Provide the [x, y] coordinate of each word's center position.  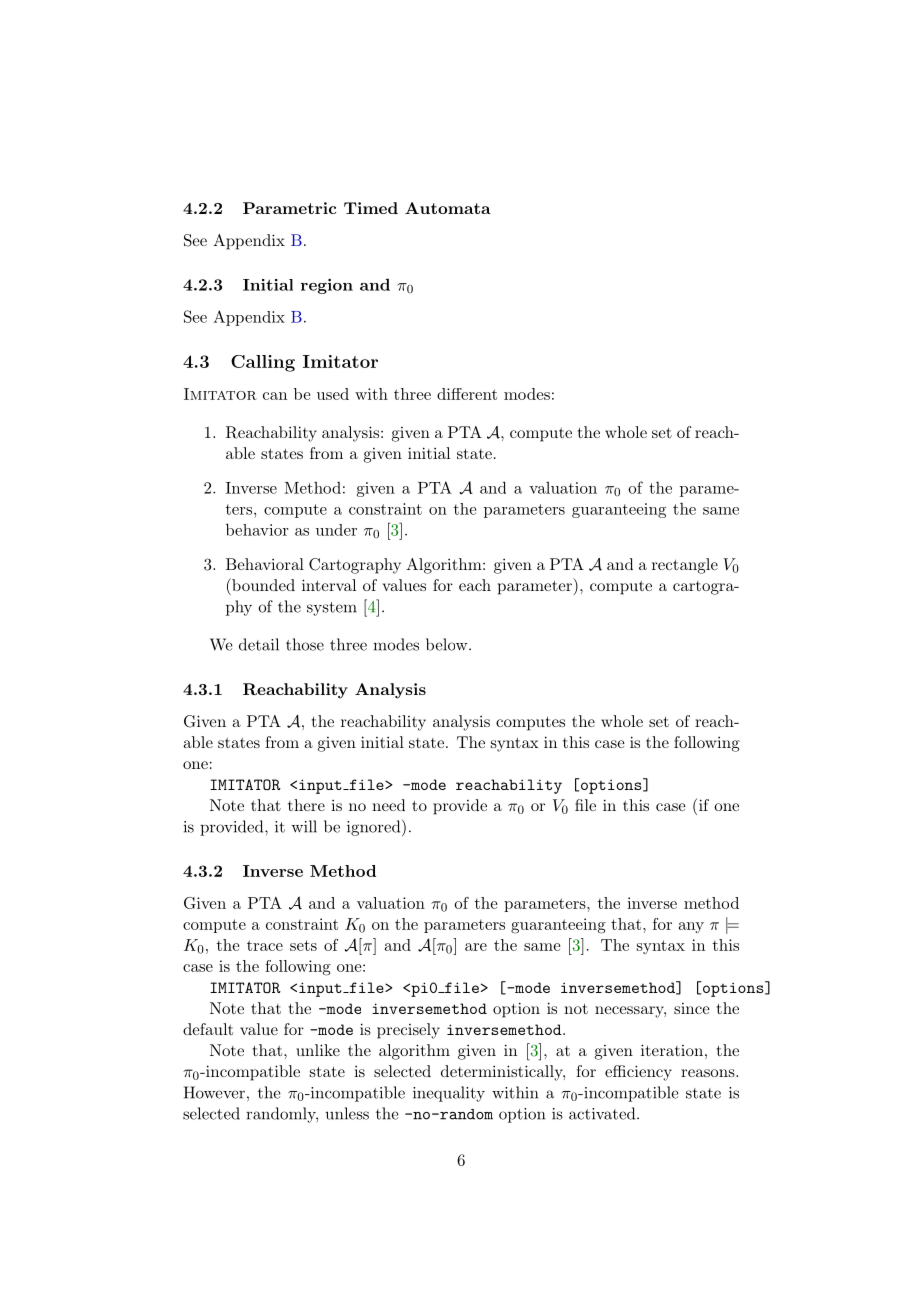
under [336, 530]
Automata [448, 208]
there [306, 805]
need [388, 805]
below [448, 644]
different [467, 394]
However [214, 1092]
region [327, 286]
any [691, 927]
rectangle [685, 566]
